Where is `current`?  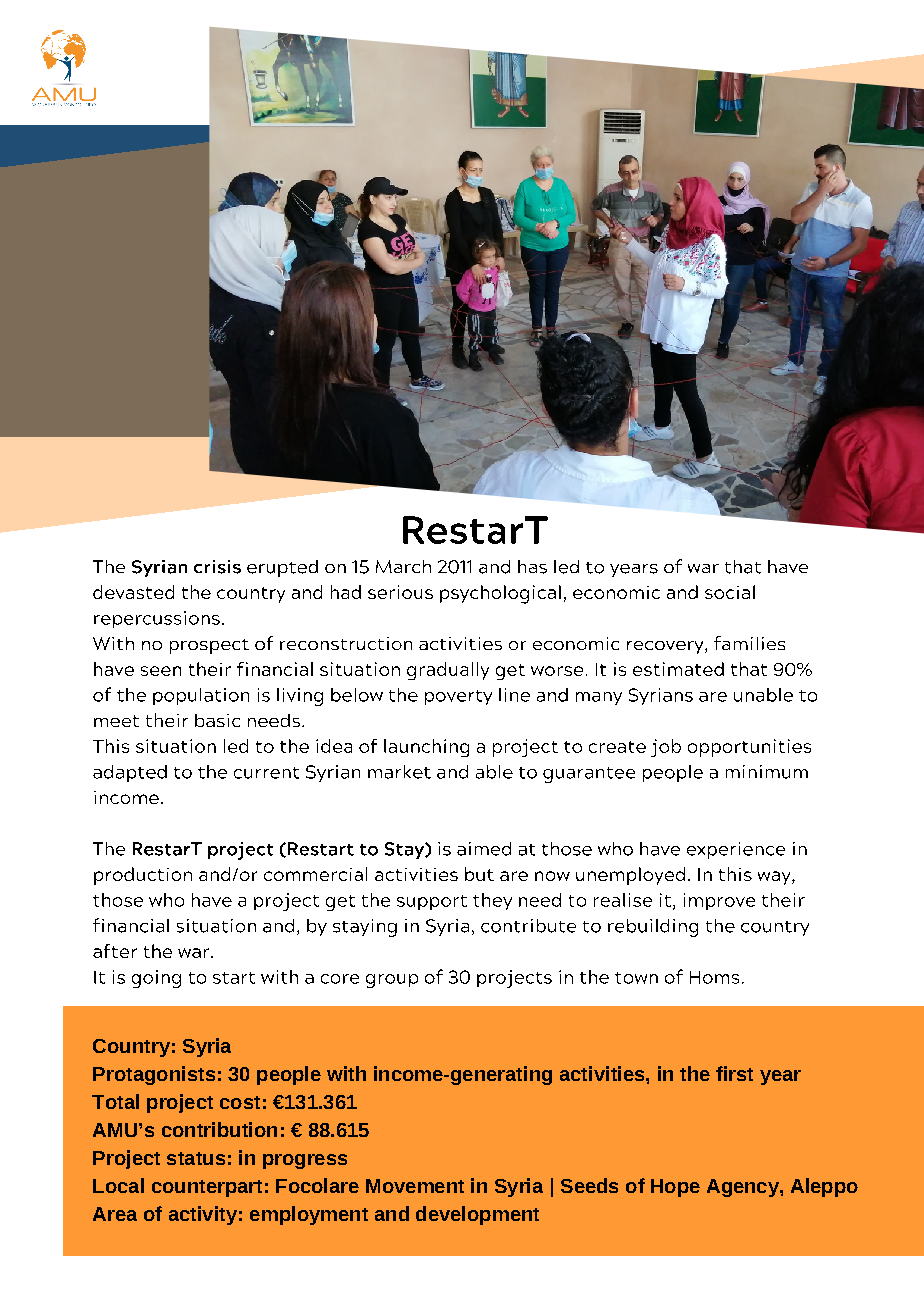 current is located at coordinates (266, 773).
